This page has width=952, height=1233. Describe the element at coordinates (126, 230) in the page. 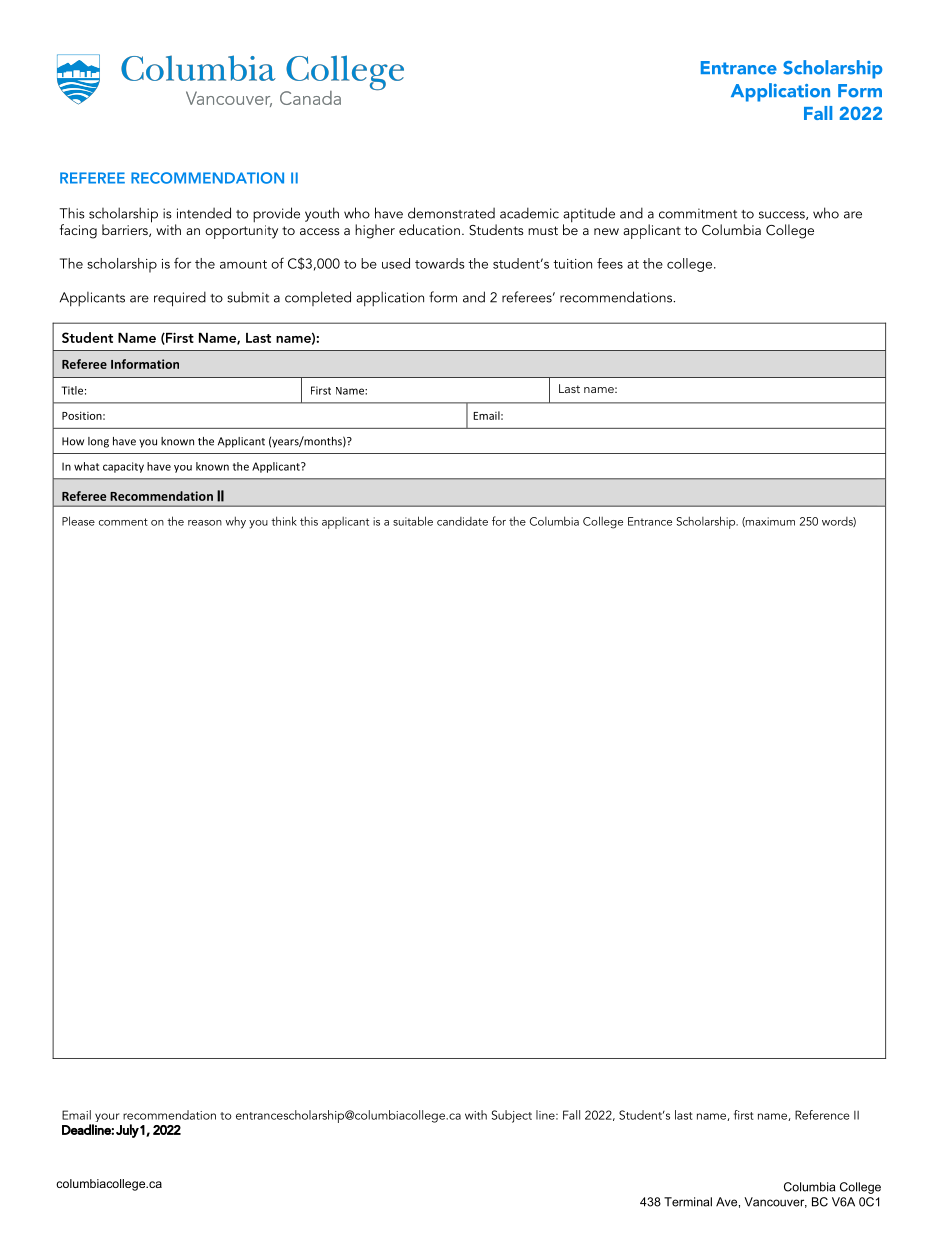

I see `barriers` at that location.
